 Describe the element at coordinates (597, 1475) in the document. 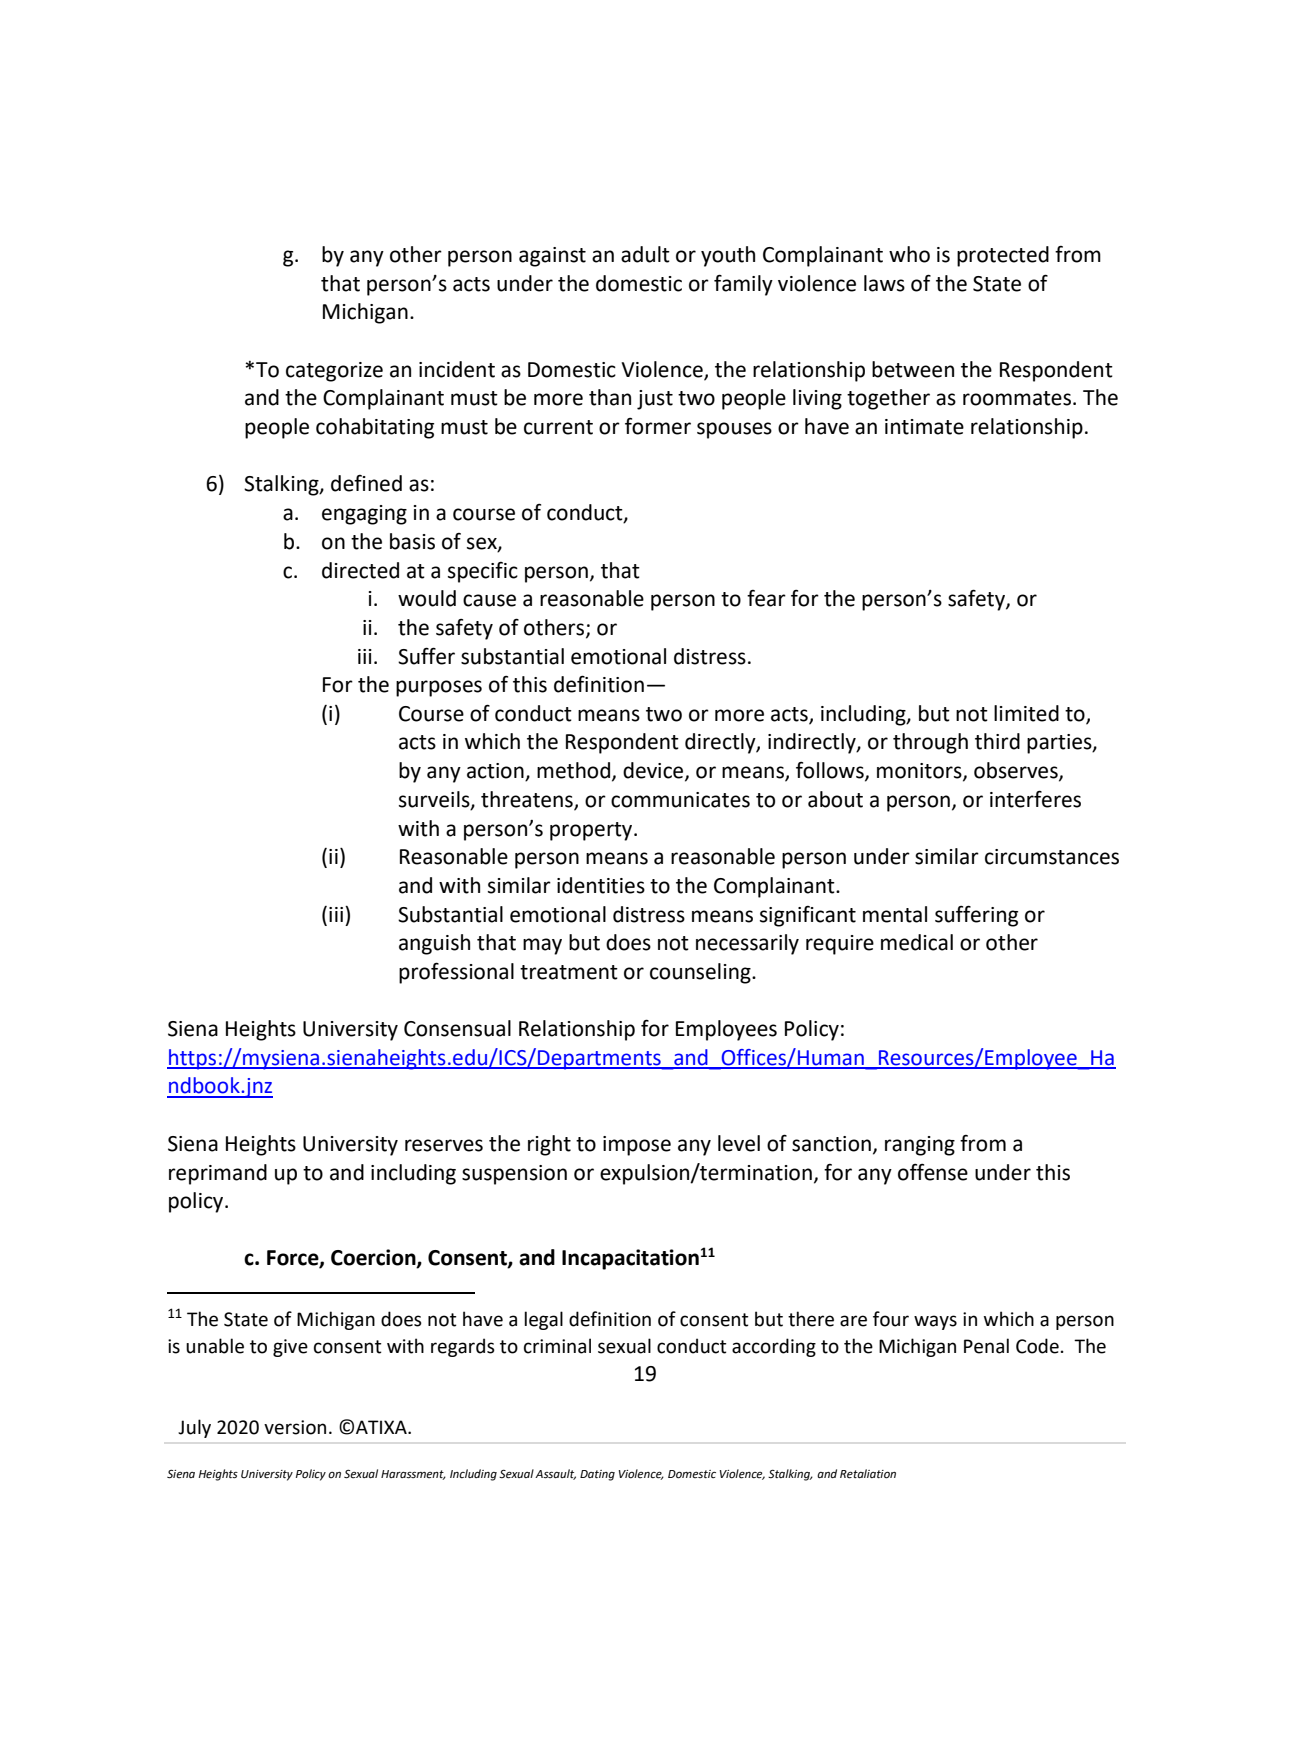

I see `Dating` at that location.
